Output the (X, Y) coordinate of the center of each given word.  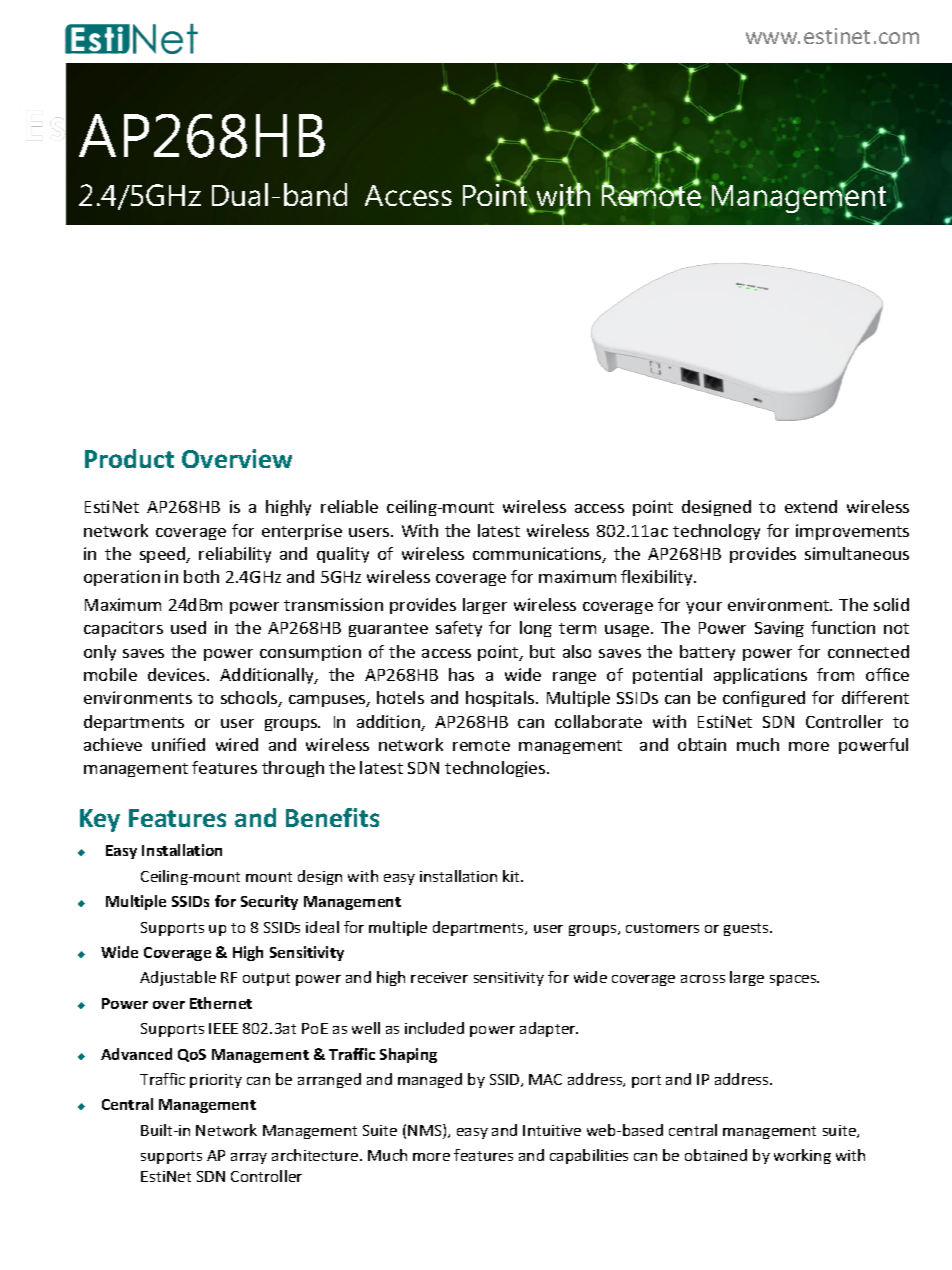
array (249, 1158)
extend (811, 506)
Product (129, 458)
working (802, 1156)
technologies (496, 769)
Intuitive (552, 1130)
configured (764, 699)
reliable (349, 506)
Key (100, 820)
